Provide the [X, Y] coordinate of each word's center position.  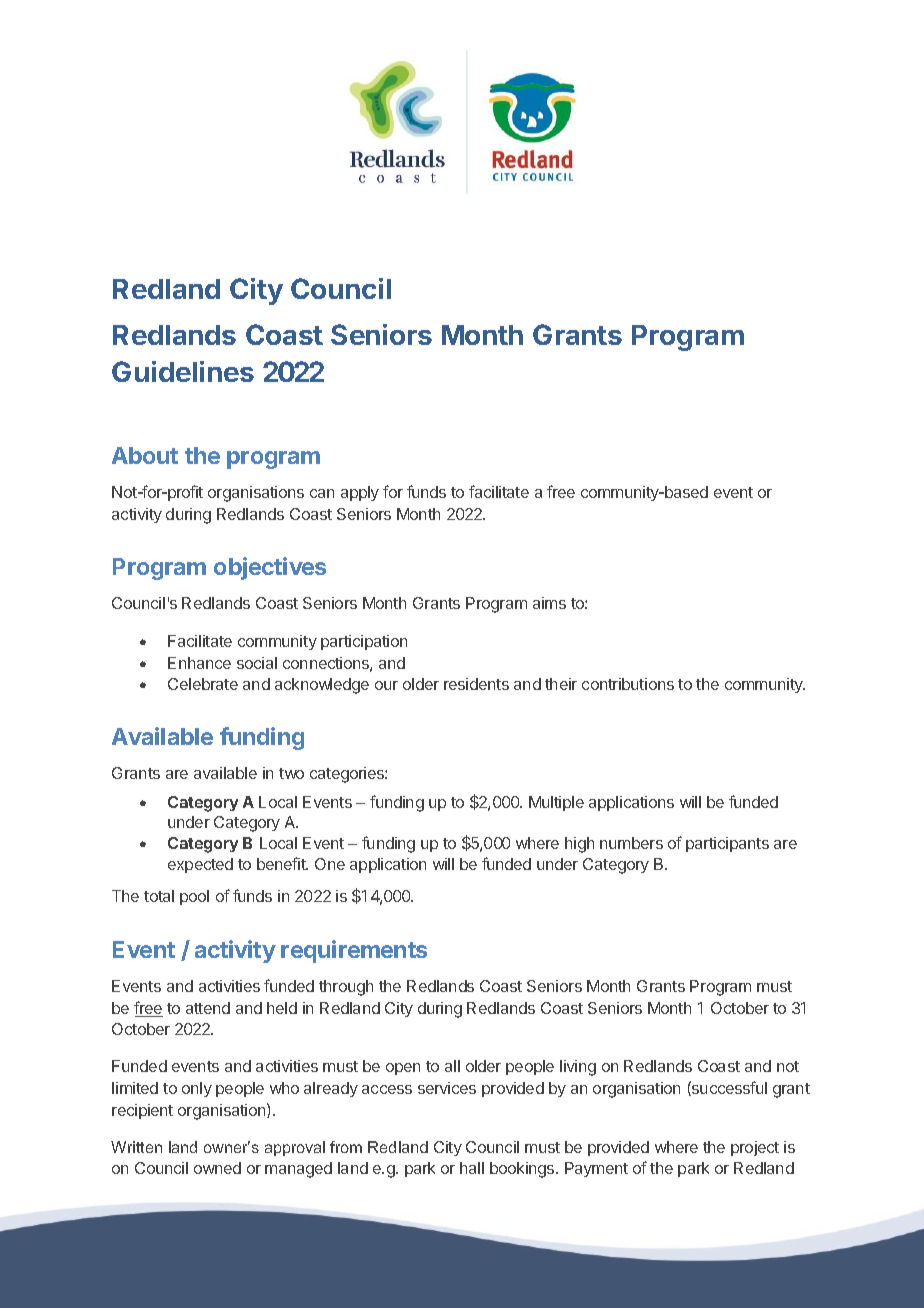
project [755, 1148]
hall [472, 1168]
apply [360, 493]
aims [549, 603]
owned [217, 1168]
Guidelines [183, 371]
